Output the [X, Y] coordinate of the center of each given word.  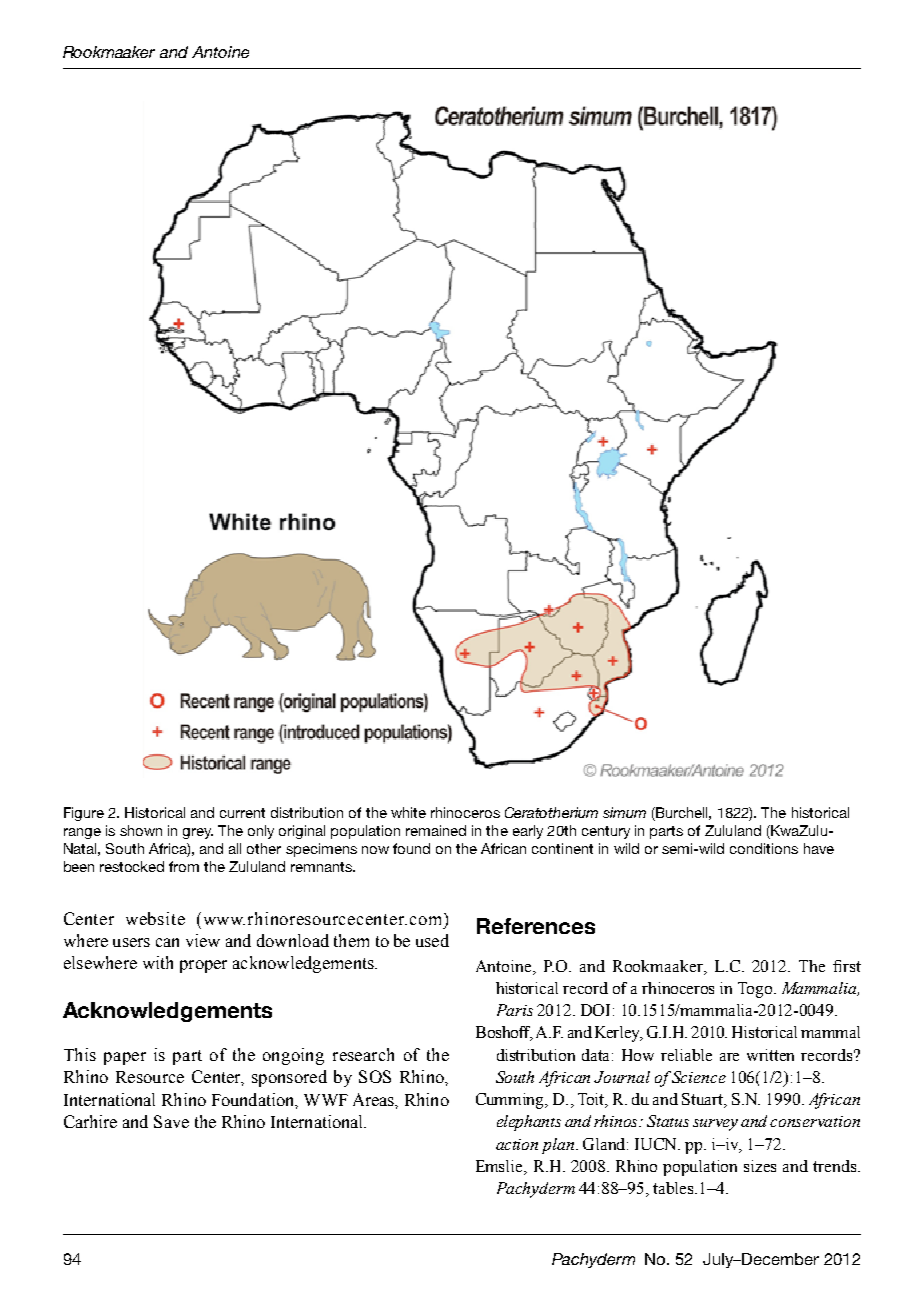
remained [436, 830]
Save [171, 1121]
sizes [760, 1166]
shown [141, 830]
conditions [764, 848]
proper [203, 966]
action [517, 1144]
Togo [756, 990]
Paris [515, 1010]
